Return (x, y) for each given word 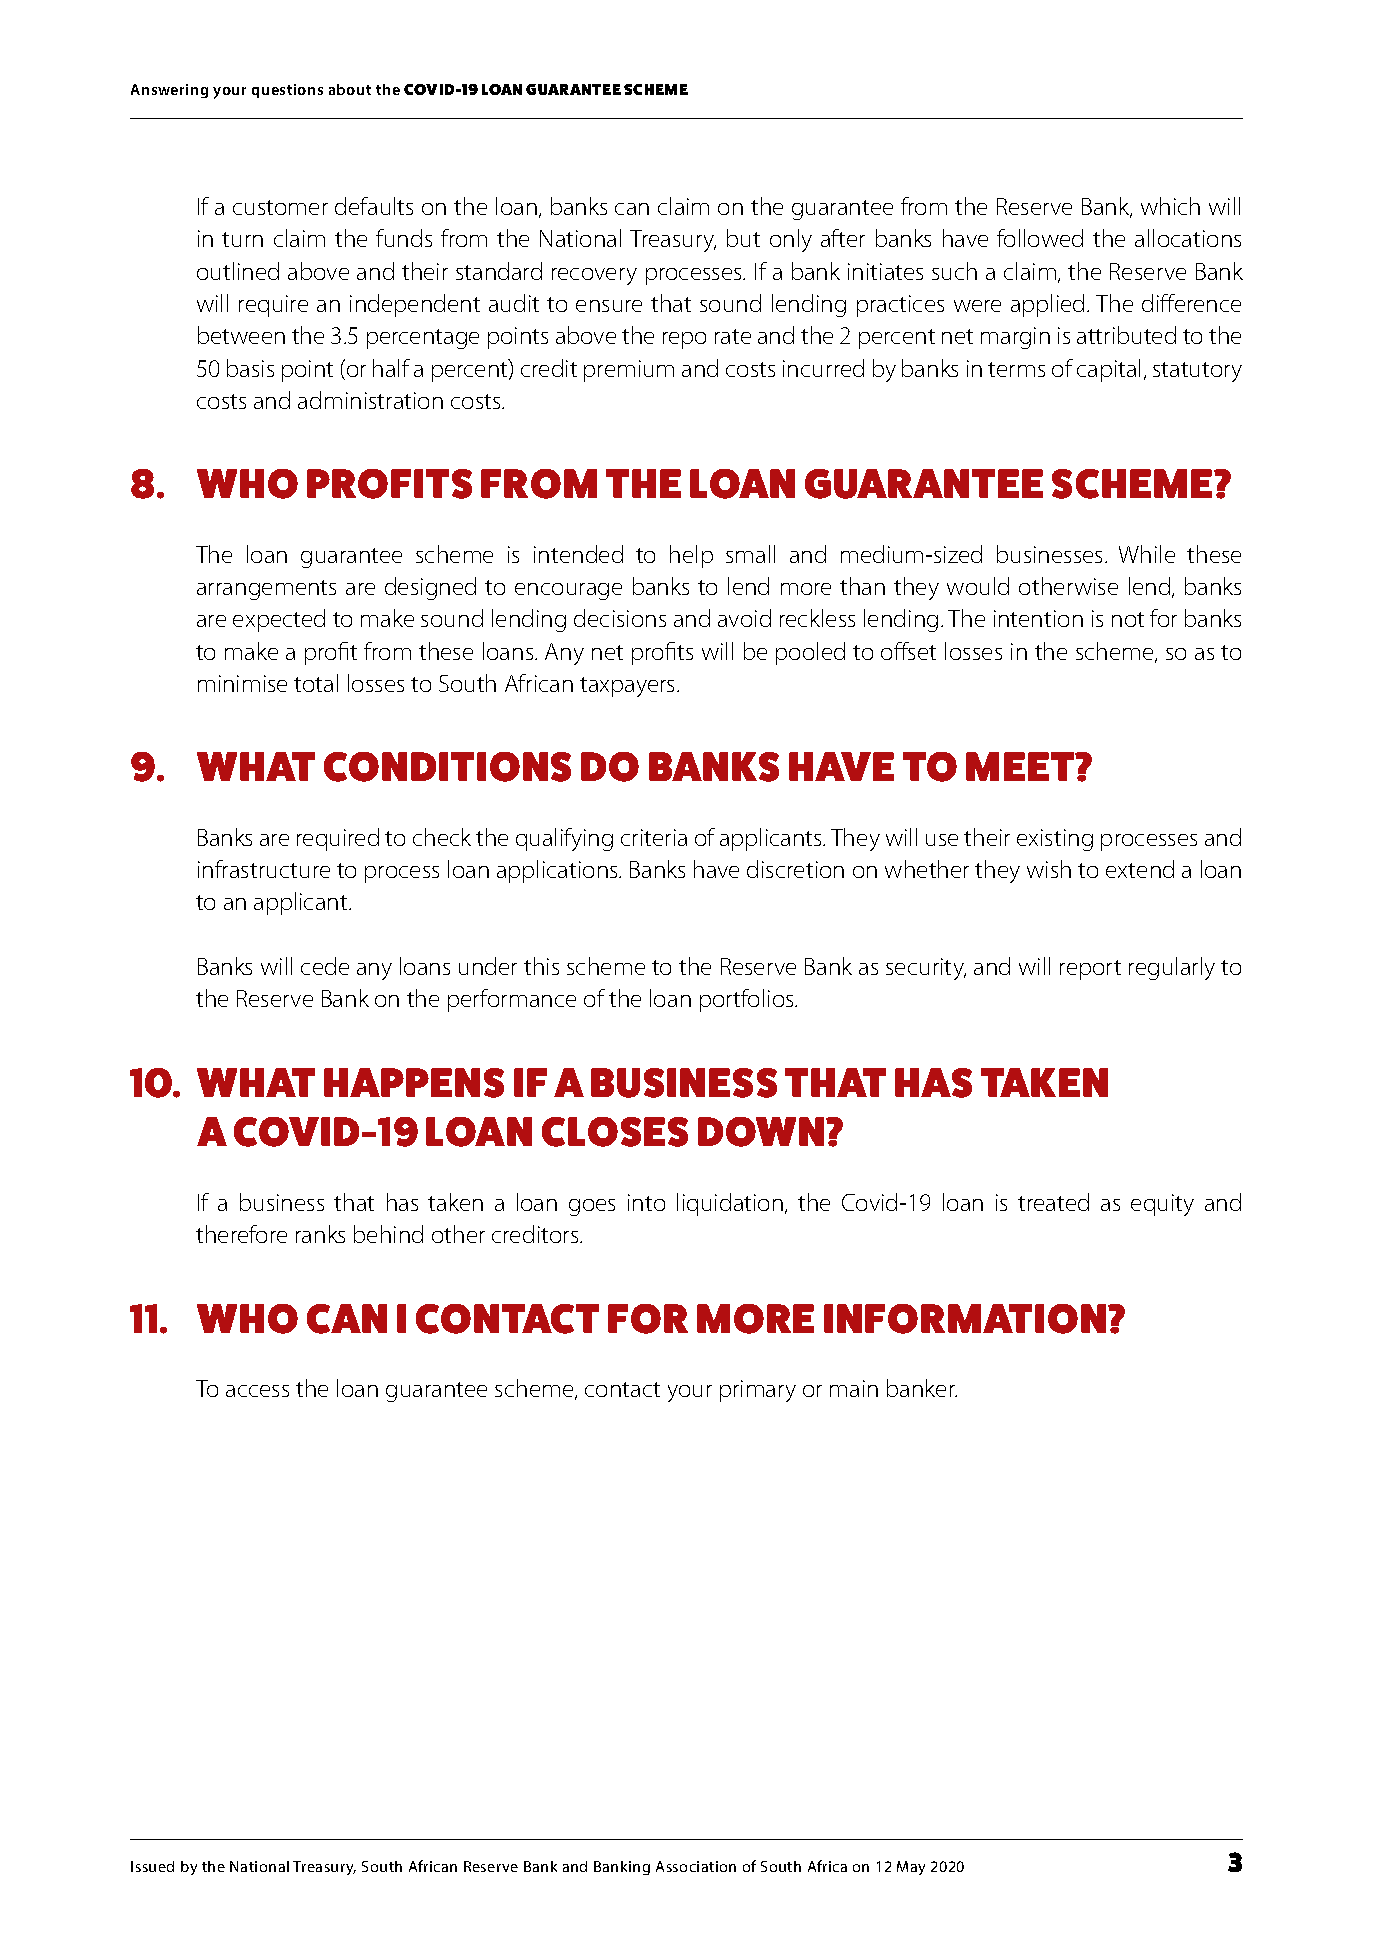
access (257, 1391)
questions (287, 91)
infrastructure (264, 869)
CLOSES (615, 1132)
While (1147, 554)
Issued (152, 1866)
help (691, 556)
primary (758, 1391)
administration (370, 400)
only (791, 240)
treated (1053, 1202)
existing (1055, 840)
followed (1040, 238)
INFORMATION (965, 1319)
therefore (241, 1234)
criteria (654, 837)
